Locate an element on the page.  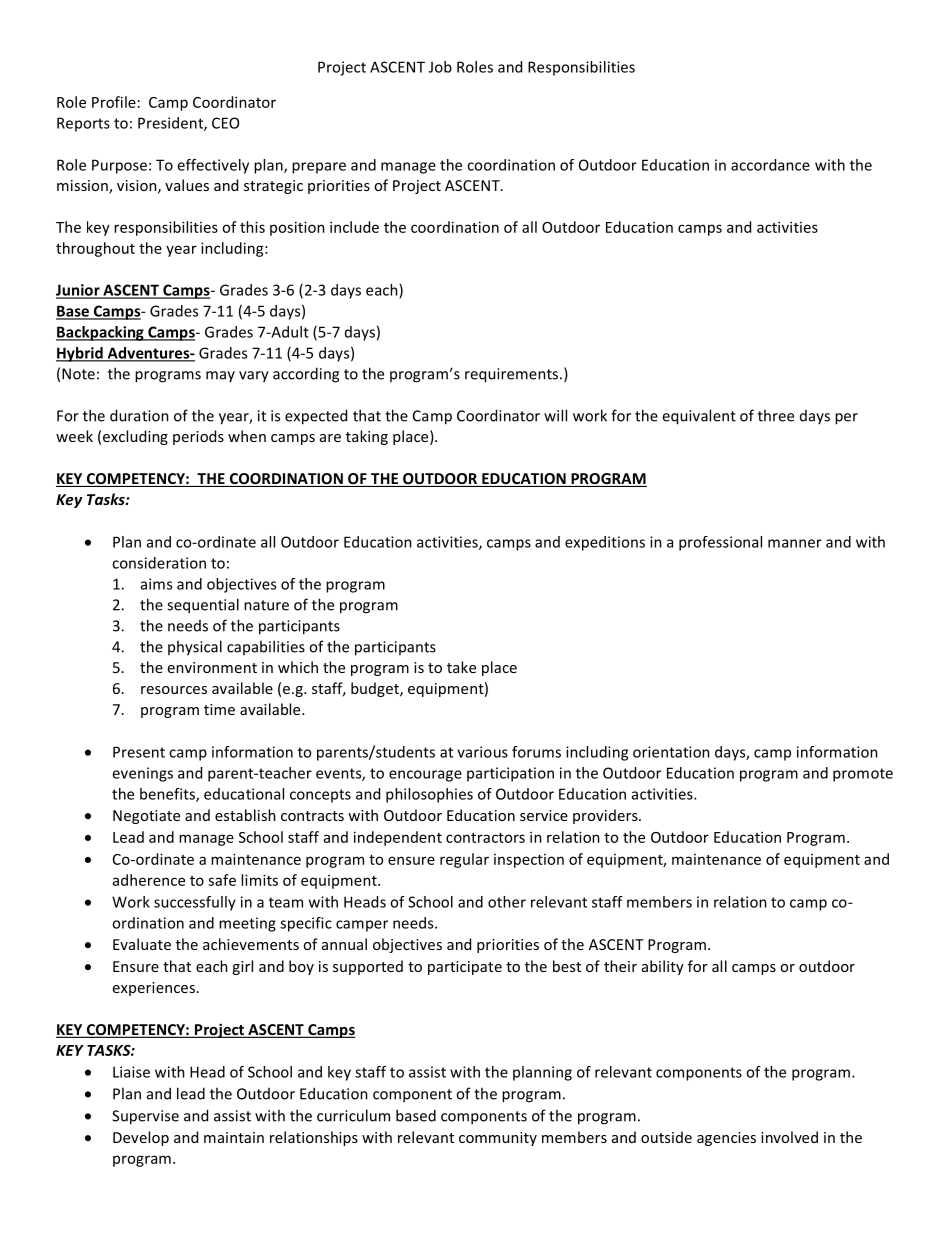
take is located at coordinates (461, 667).
